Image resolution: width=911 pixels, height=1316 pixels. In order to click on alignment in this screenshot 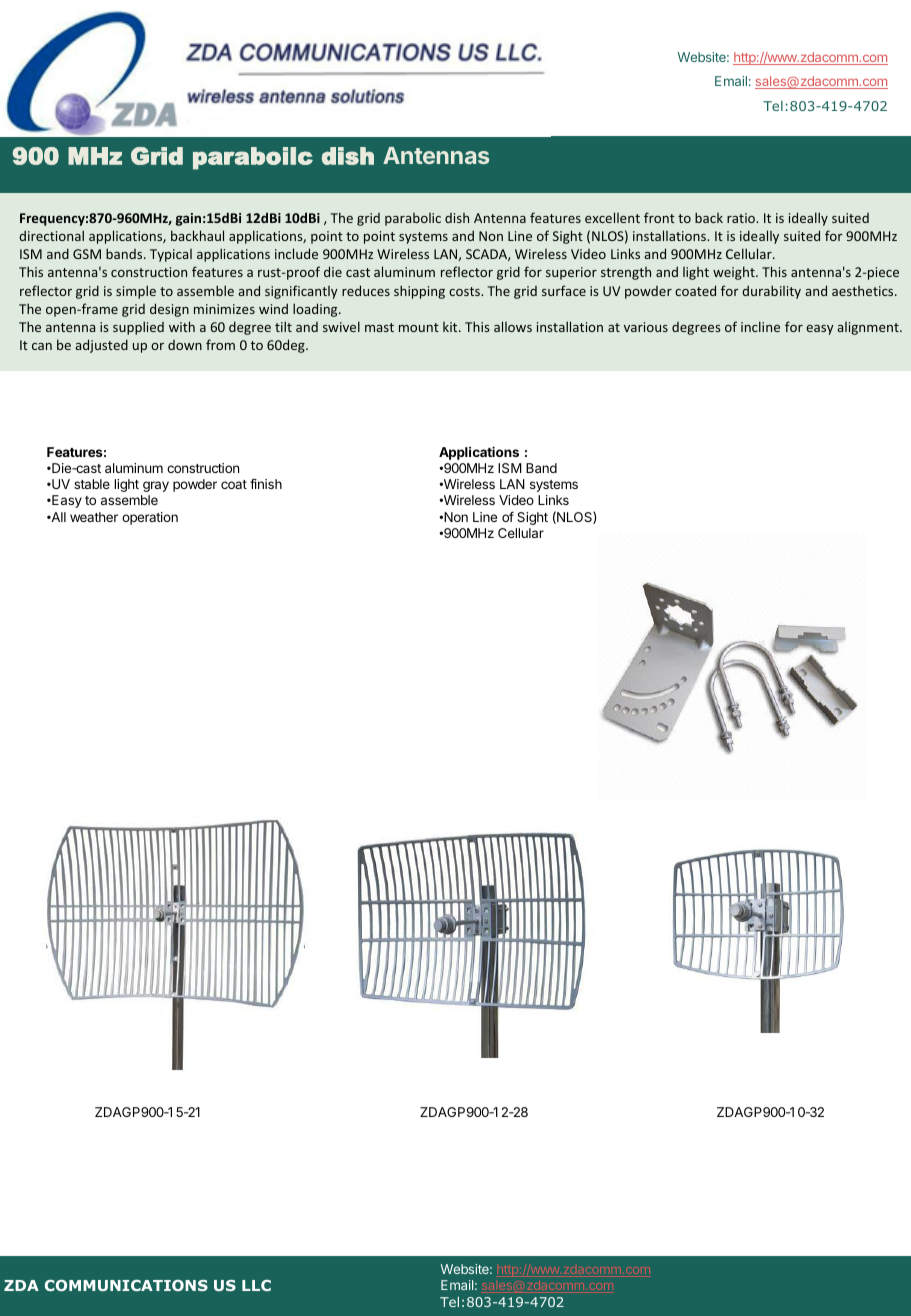, I will do `click(869, 328)`.
